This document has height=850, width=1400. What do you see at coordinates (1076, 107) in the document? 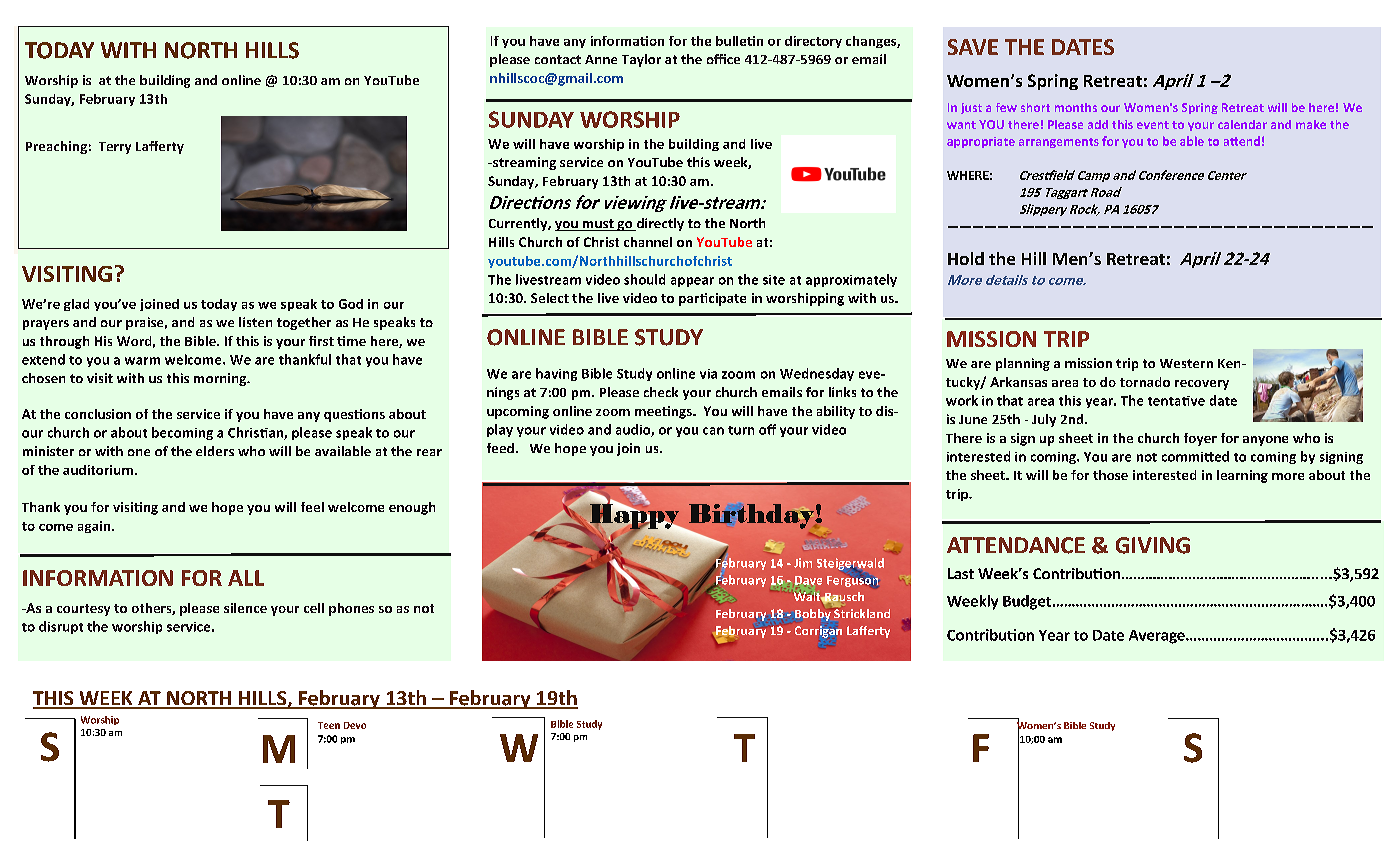
I see `months` at bounding box center [1076, 107].
